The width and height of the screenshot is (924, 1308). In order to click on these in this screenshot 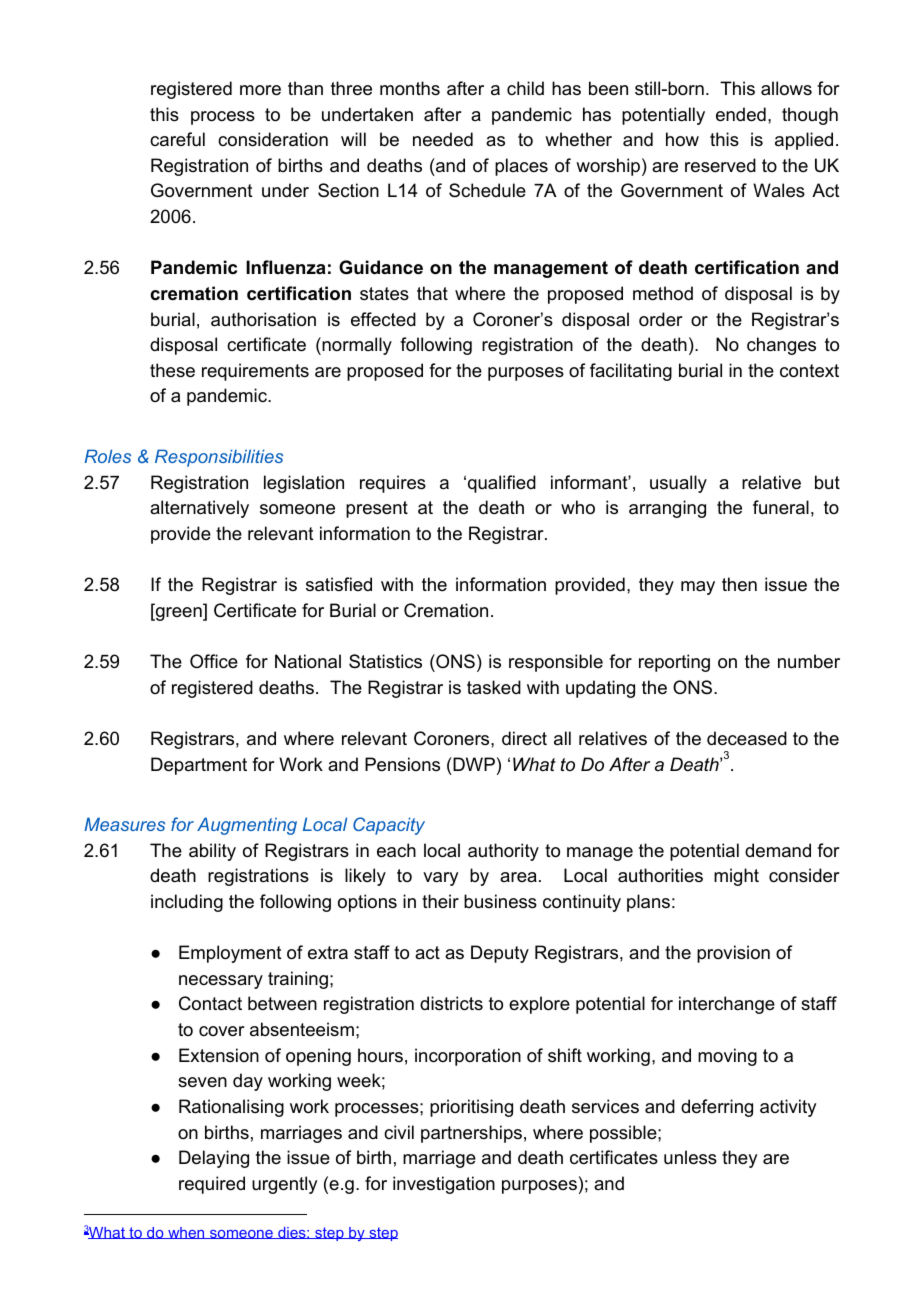, I will do `click(172, 370)`.
